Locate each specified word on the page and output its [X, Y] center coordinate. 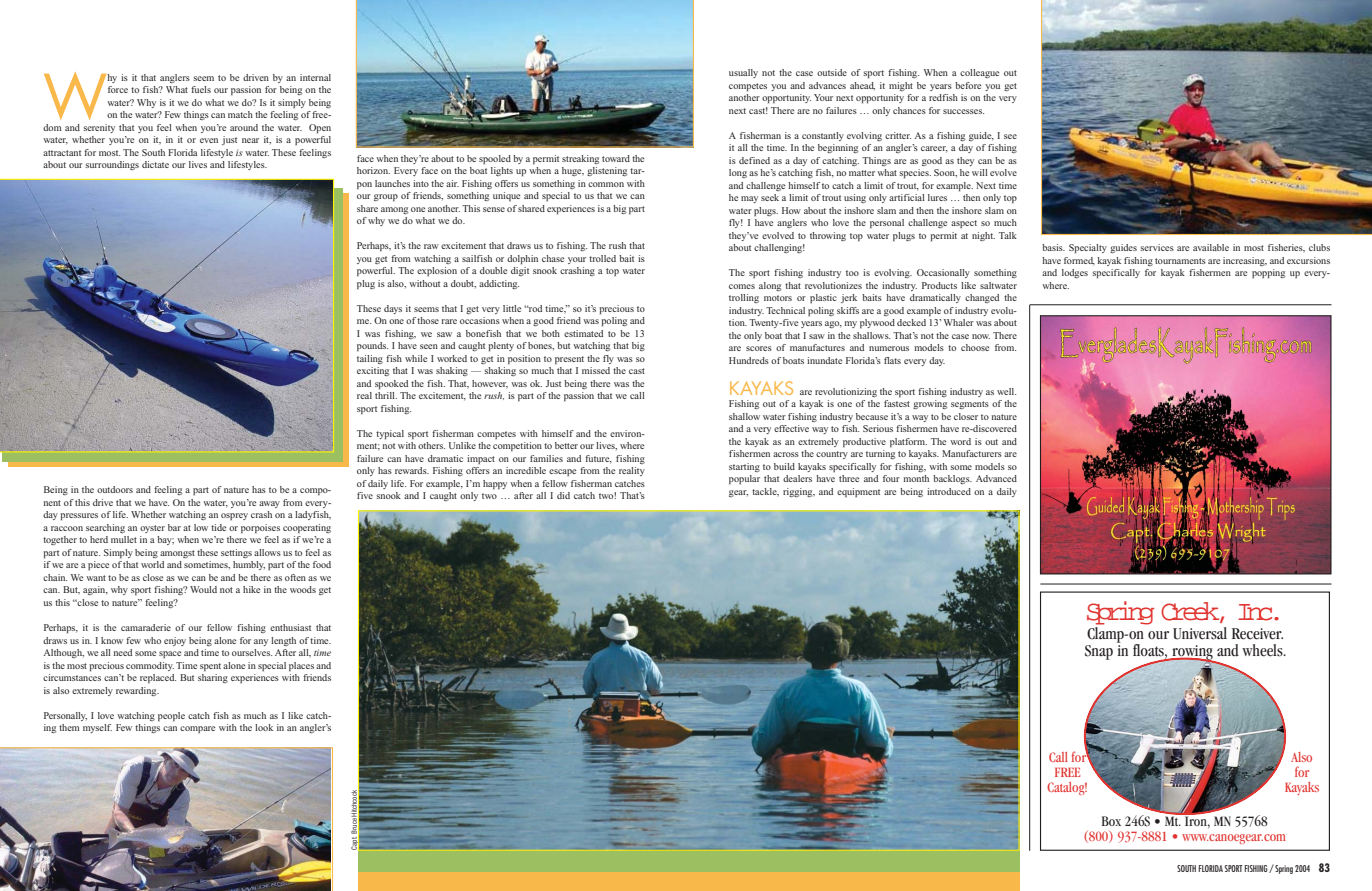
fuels [201, 89]
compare [197, 729]
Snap [1099, 652]
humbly [249, 565]
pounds [372, 346]
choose [975, 347]
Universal [1200, 633]
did [563, 495]
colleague [979, 73]
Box [1111, 821]
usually [743, 73]
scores [759, 348]
